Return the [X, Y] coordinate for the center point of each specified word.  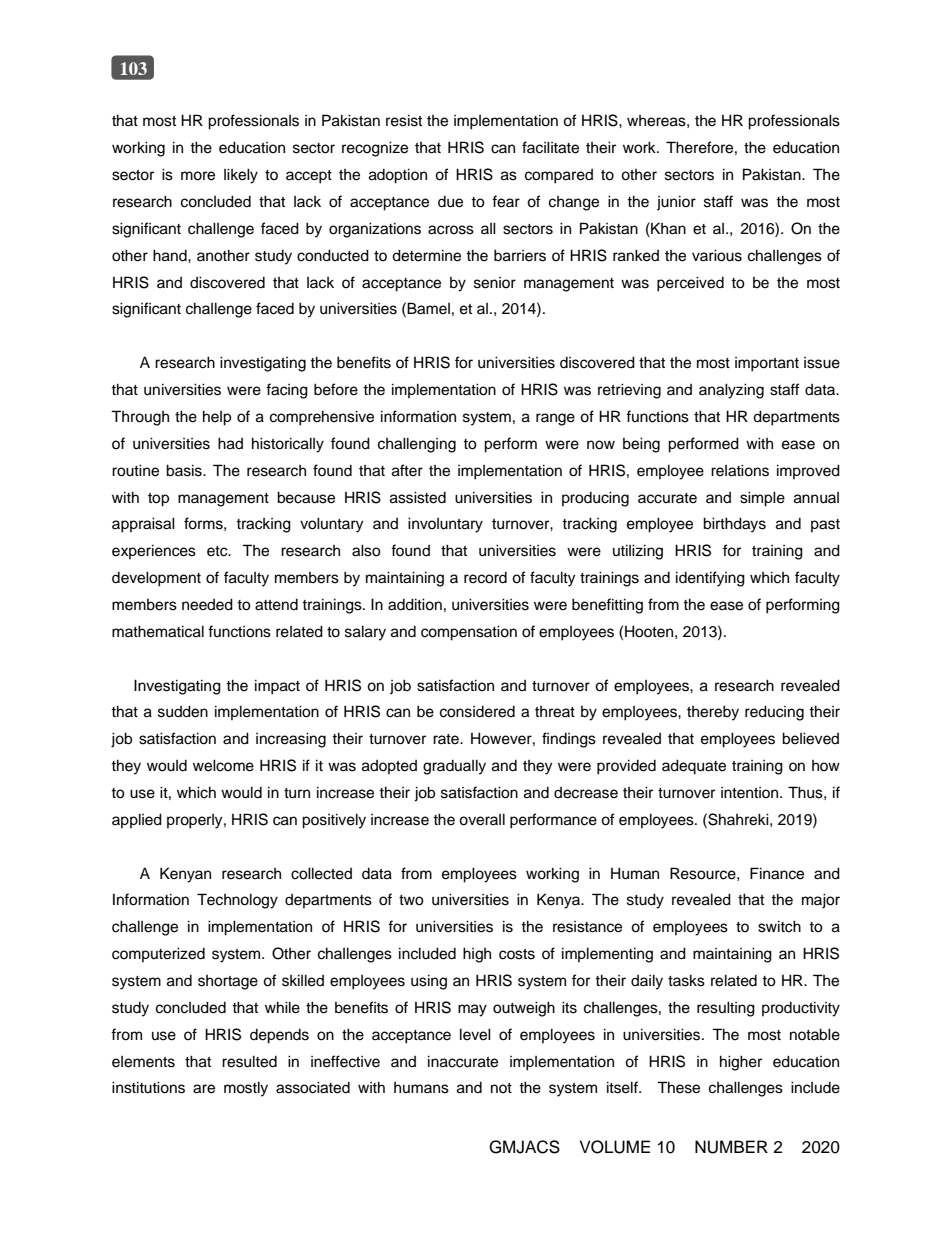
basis [185, 470]
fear [506, 201]
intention [751, 793]
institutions [148, 1087]
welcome [223, 765]
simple [762, 499]
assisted [418, 497]
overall [482, 819]
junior [676, 203]
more [198, 176]
